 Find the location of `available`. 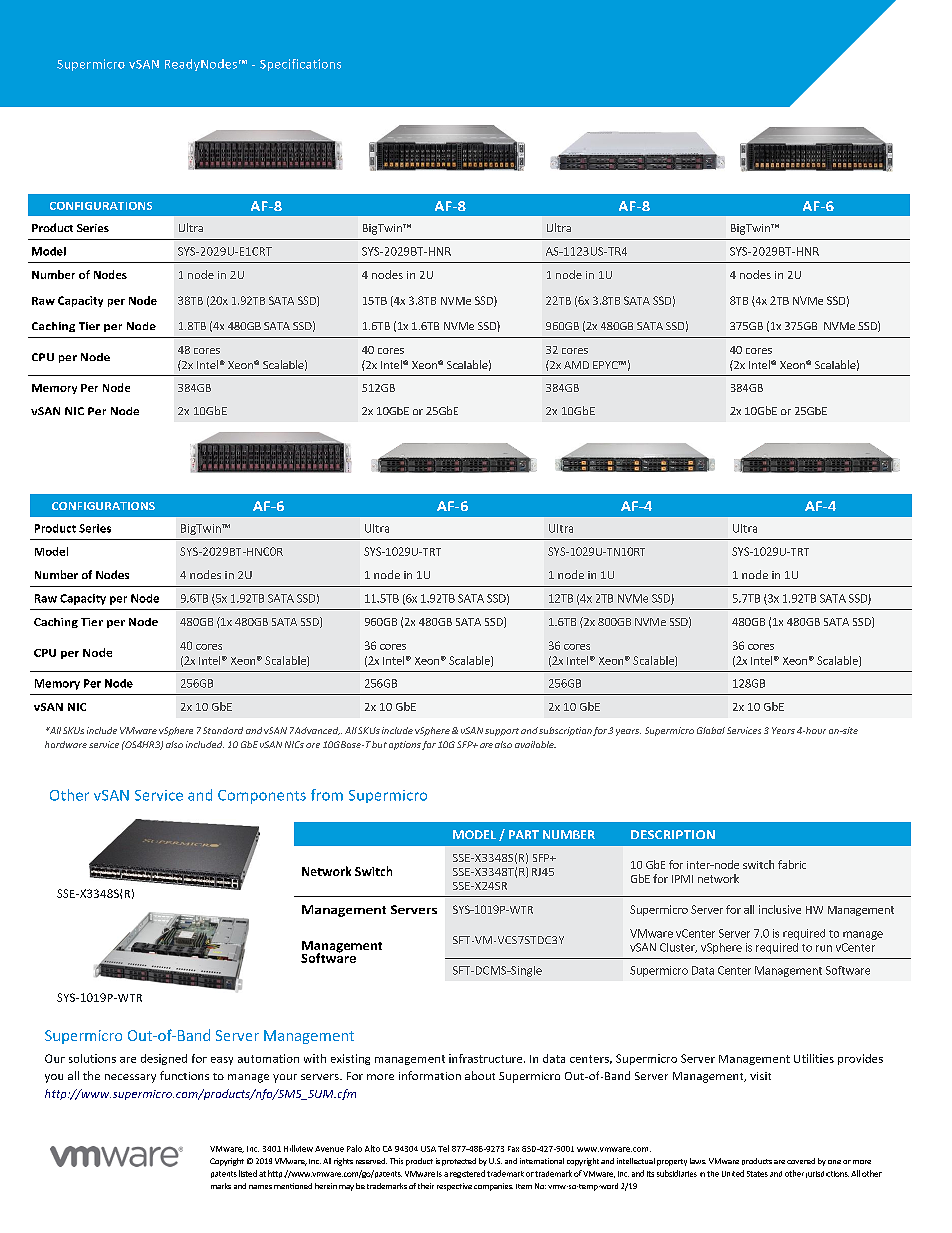

available is located at coordinates (535, 744).
